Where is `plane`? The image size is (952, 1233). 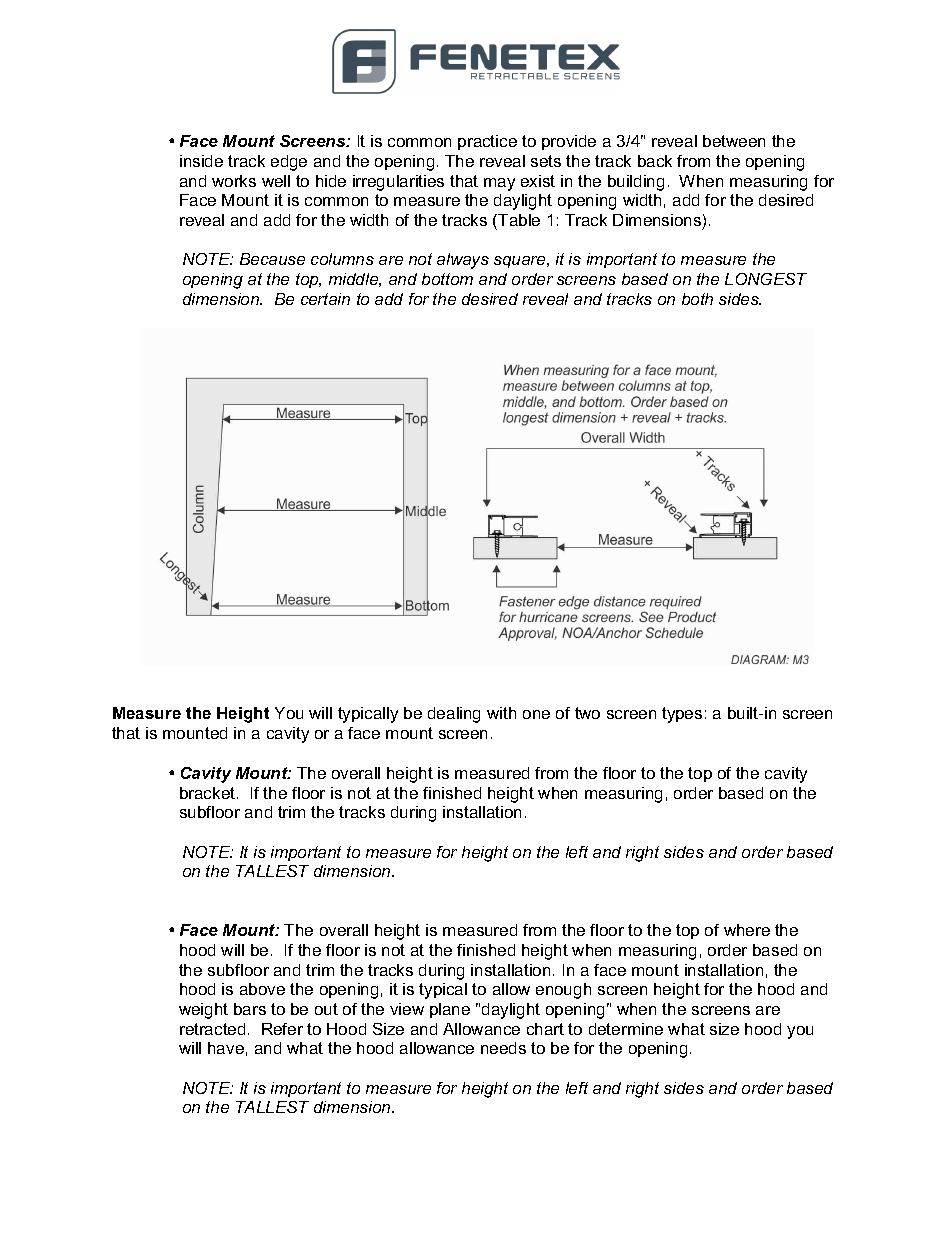 plane is located at coordinates (450, 1010).
